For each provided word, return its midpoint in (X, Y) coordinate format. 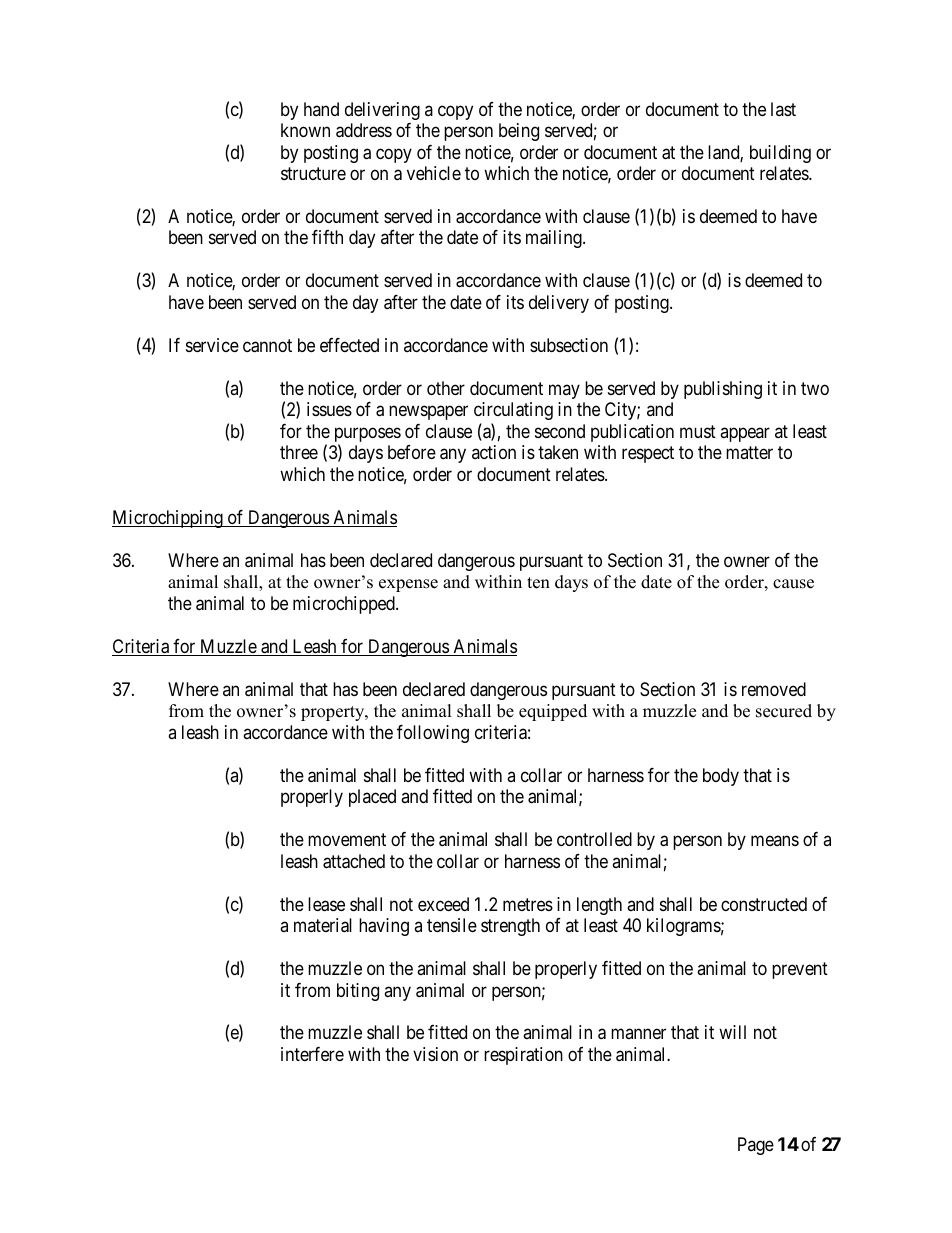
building (780, 154)
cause (793, 584)
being (519, 132)
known (305, 130)
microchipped (345, 605)
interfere (312, 1054)
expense (408, 585)
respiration (523, 1056)
